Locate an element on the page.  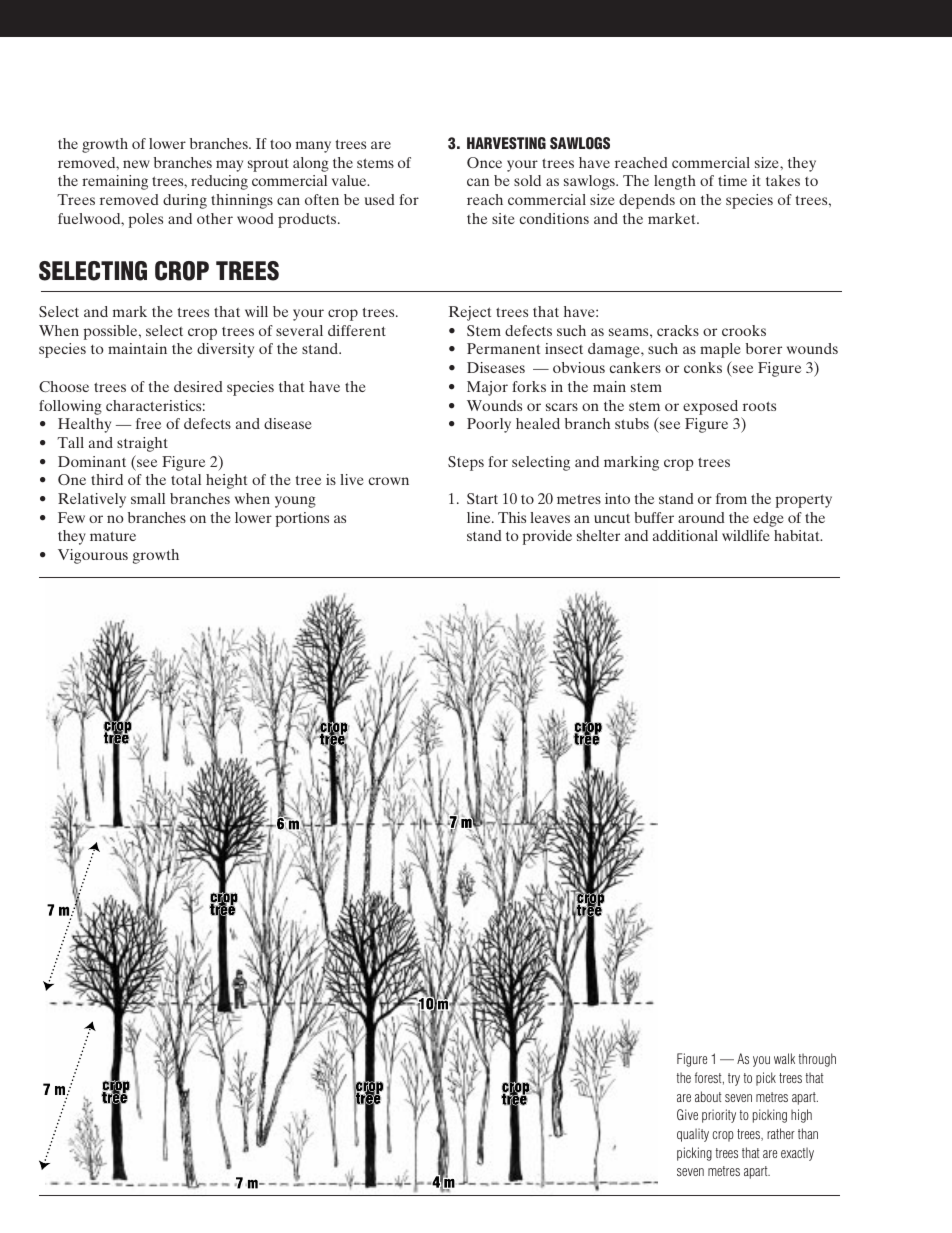
walk is located at coordinates (784, 1058).
